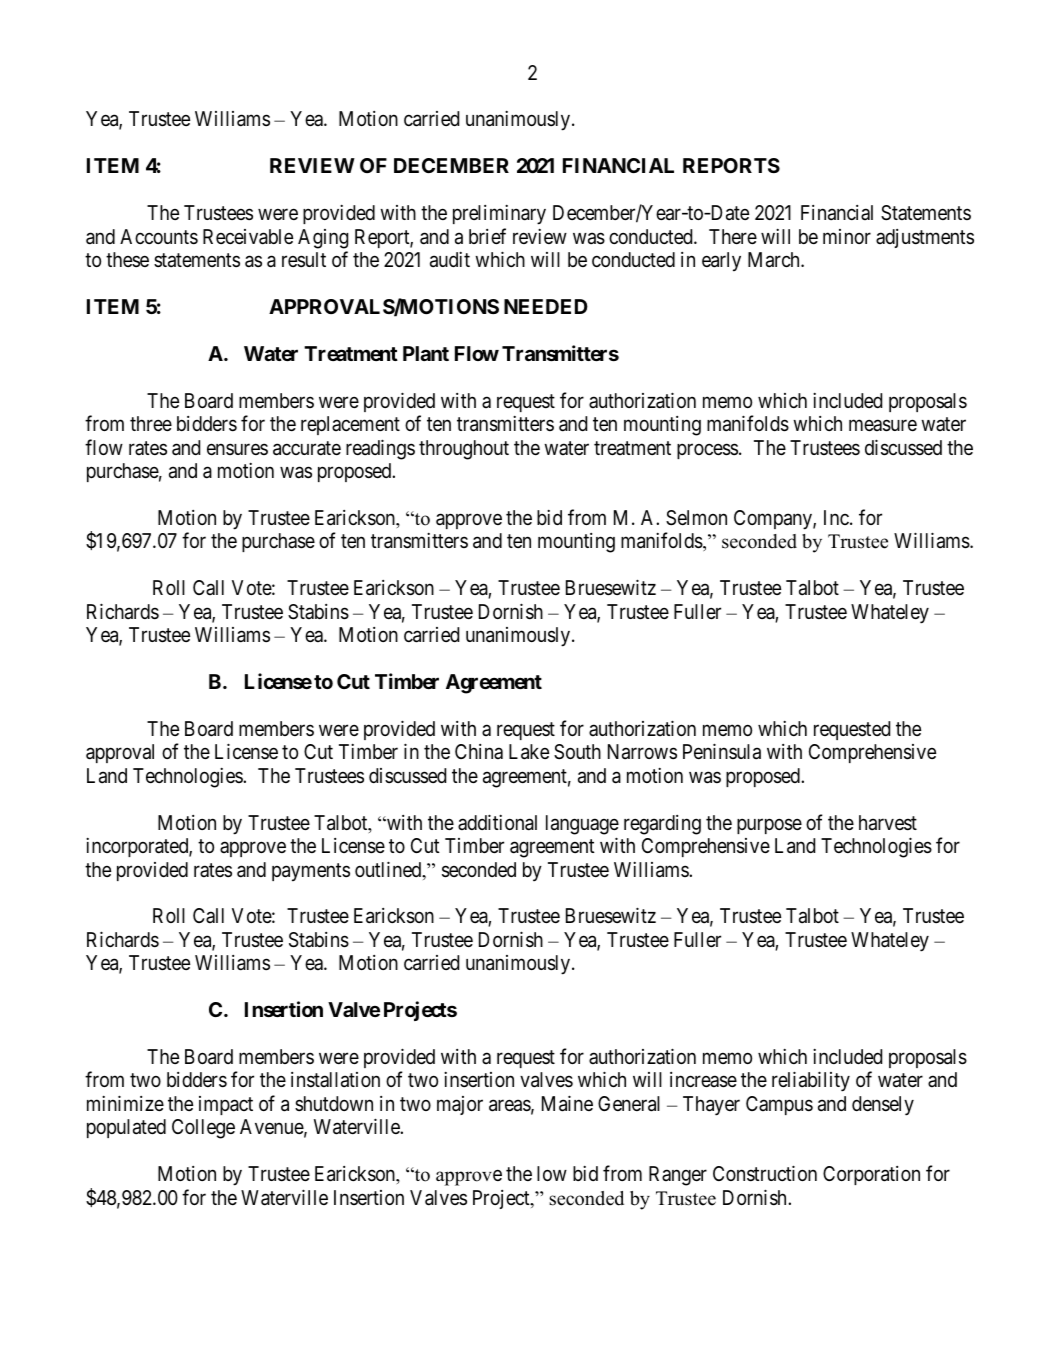 The image size is (1040, 1345). What do you see at coordinates (479, 751) in the screenshot?
I see `China` at bounding box center [479, 751].
